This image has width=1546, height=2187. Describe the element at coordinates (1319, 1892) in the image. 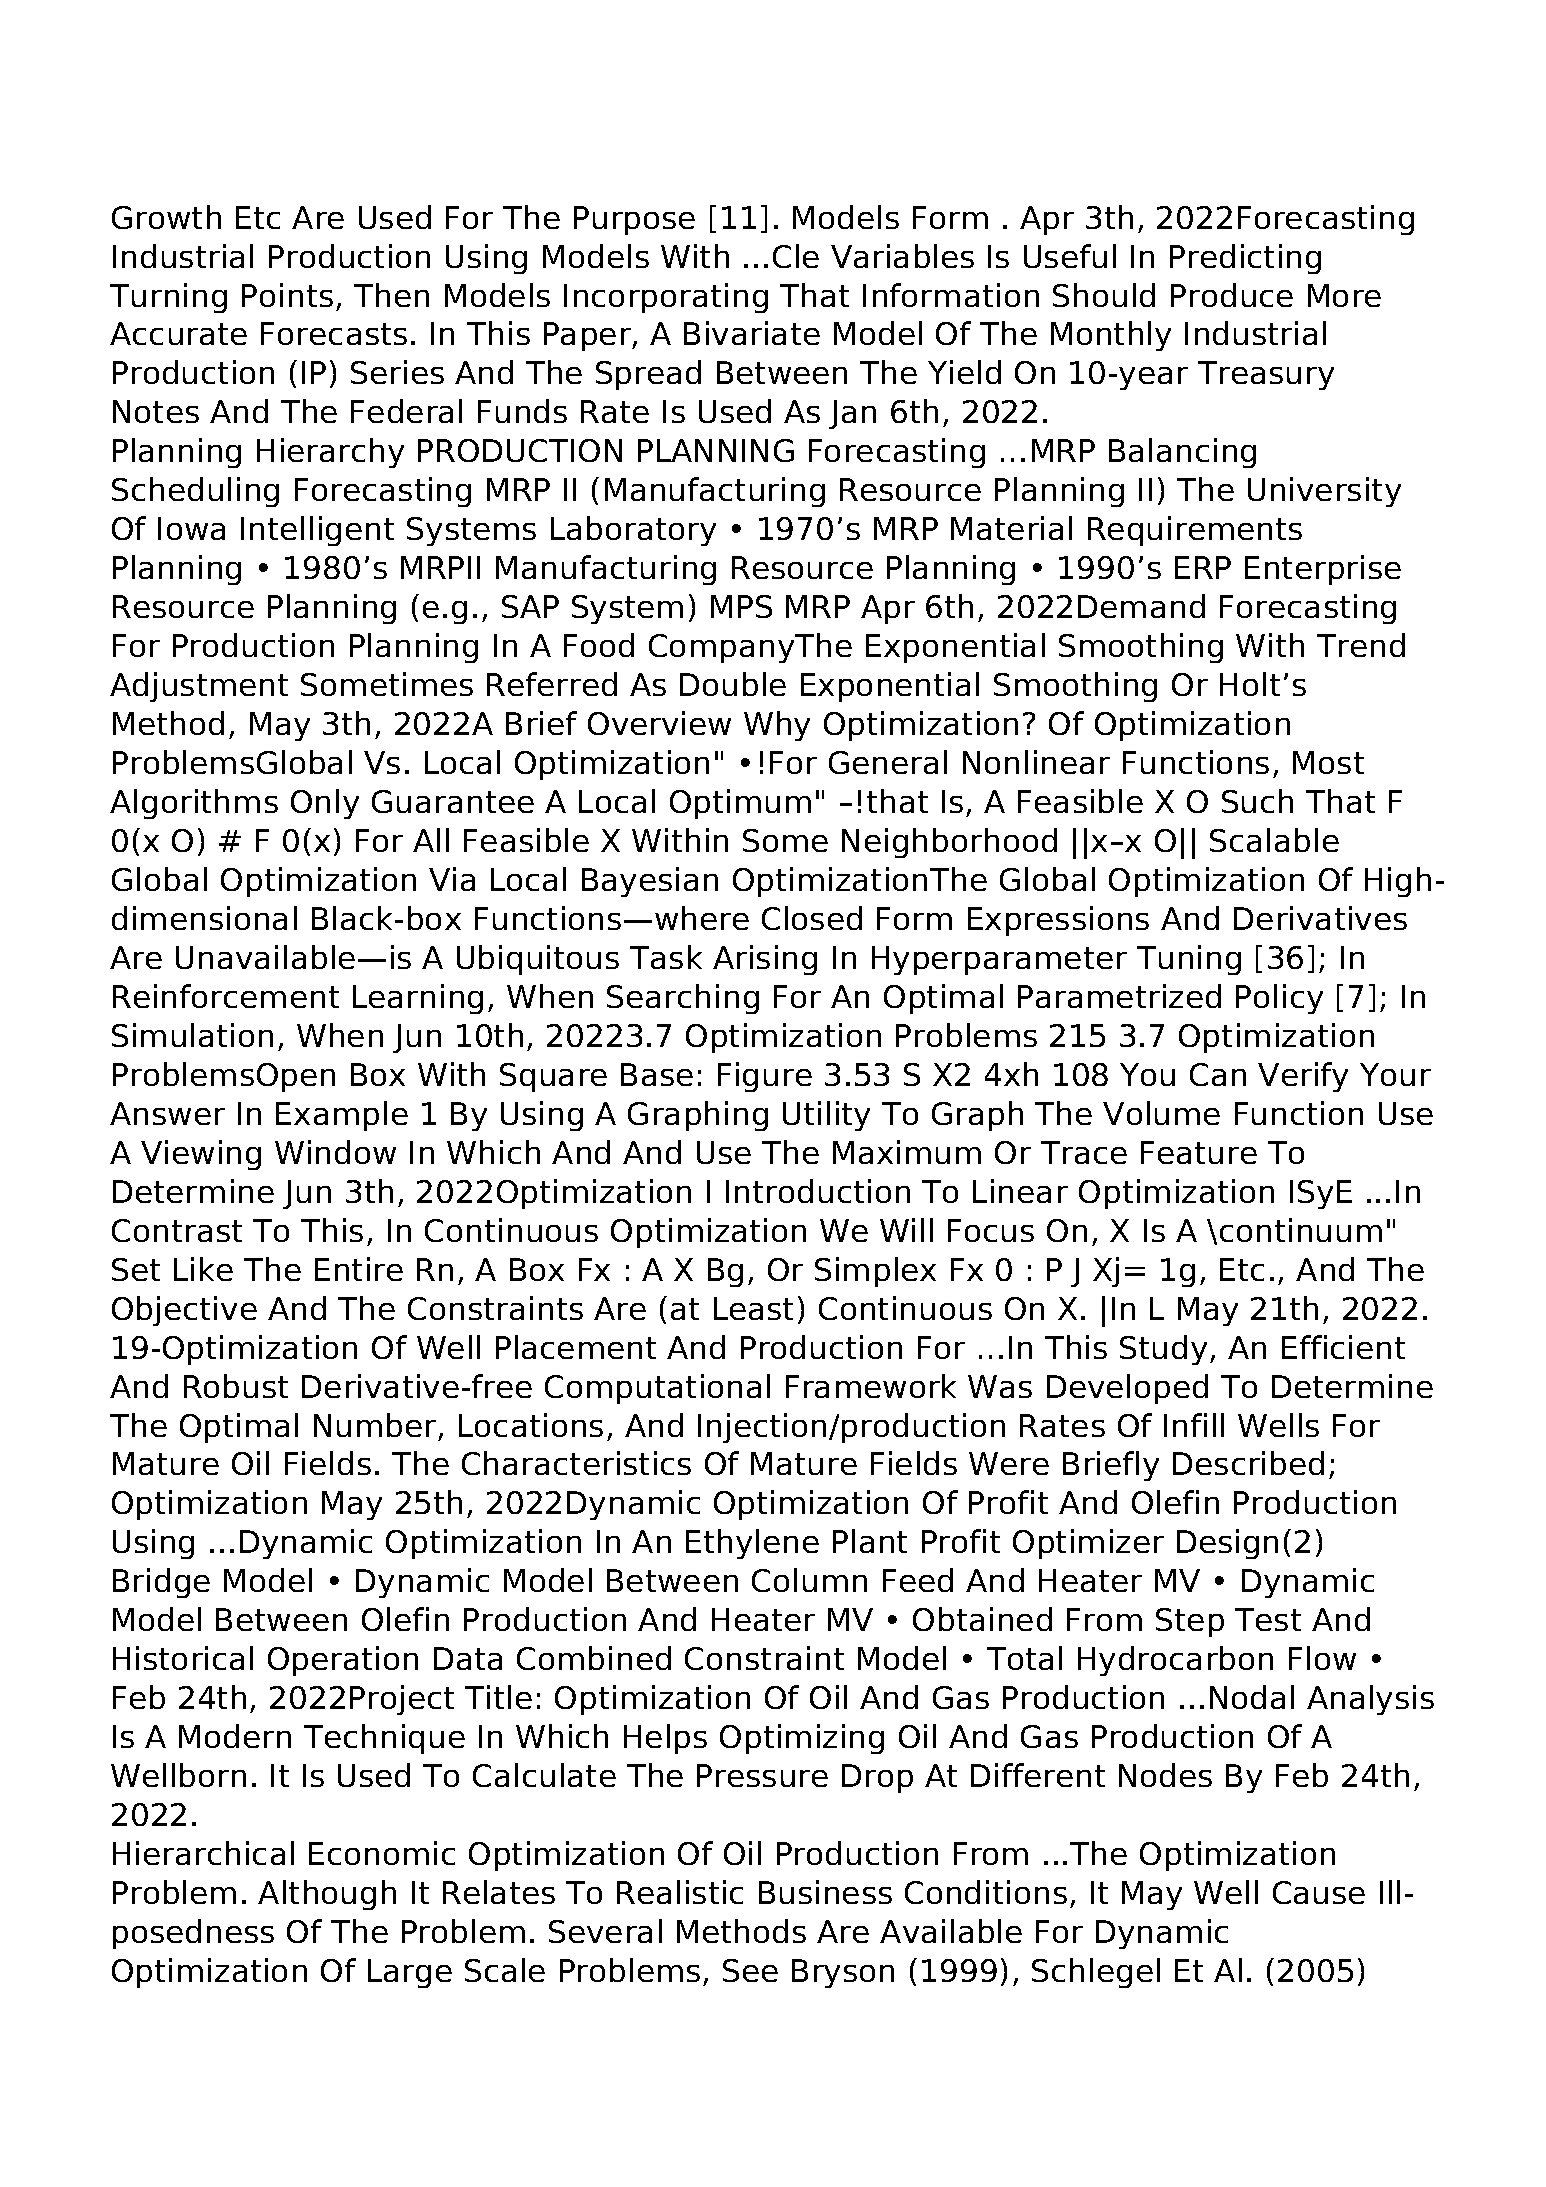

I see `Cause` at that location.
